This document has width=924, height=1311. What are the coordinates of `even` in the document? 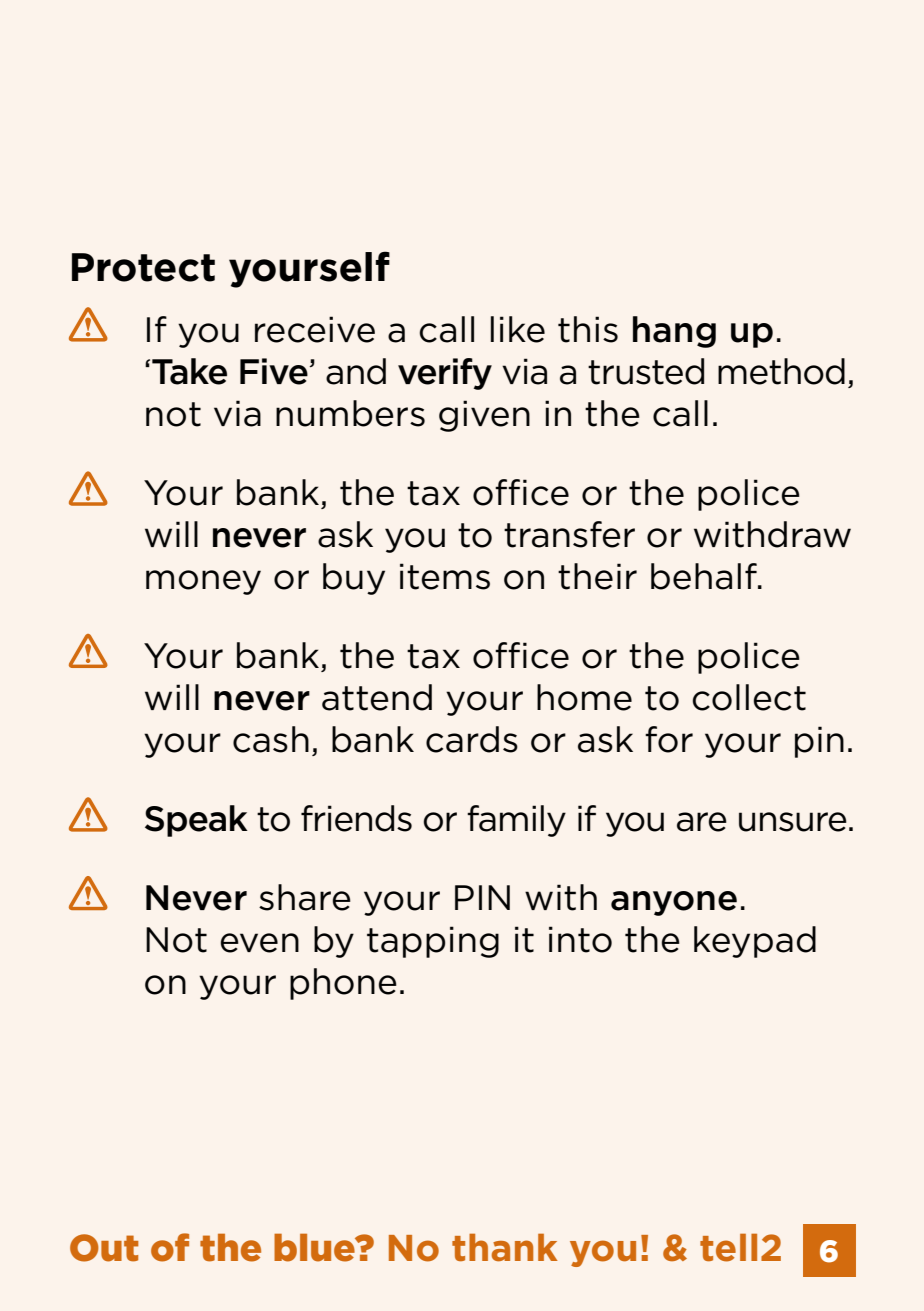 It's located at (259, 943).
